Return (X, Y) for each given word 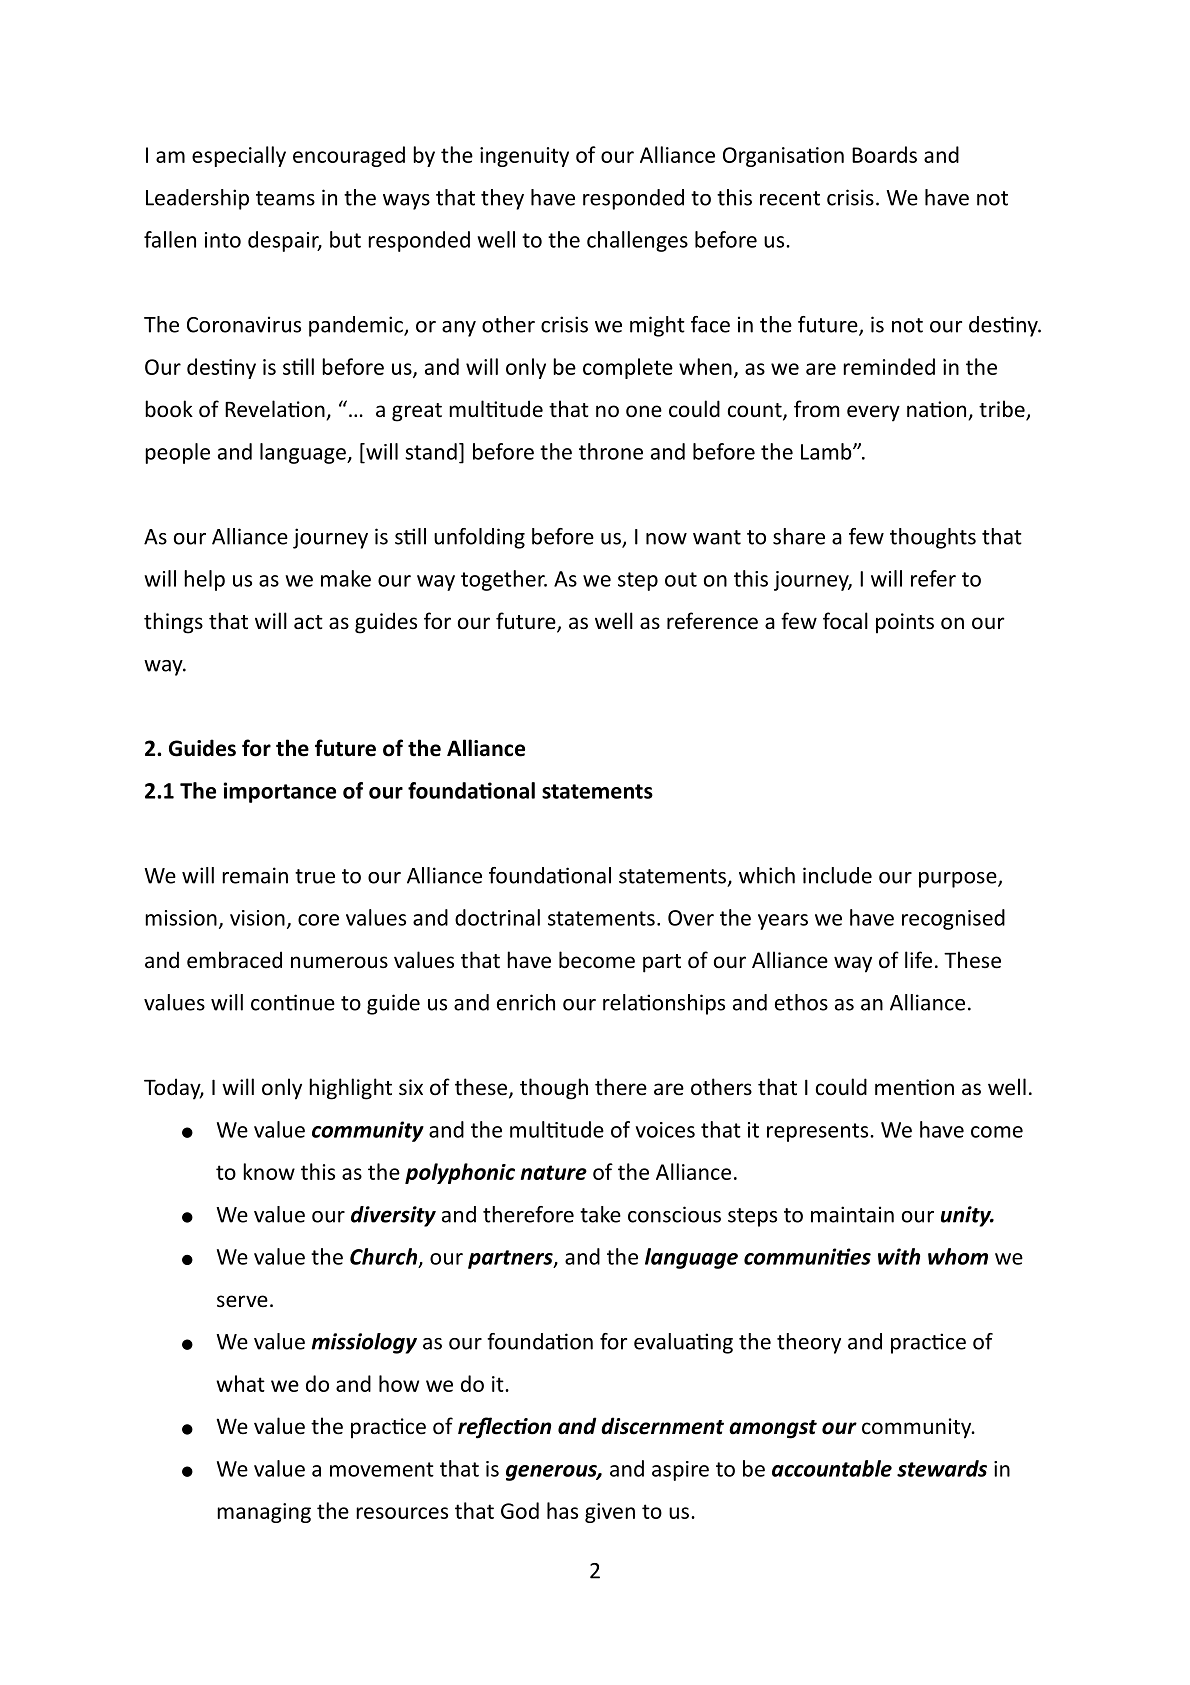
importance (279, 792)
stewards (942, 1468)
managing (264, 1513)
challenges (637, 241)
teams (285, 198)
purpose (959, 880)
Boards (884, 154)
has (562, 1510)
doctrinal (497, 917)
